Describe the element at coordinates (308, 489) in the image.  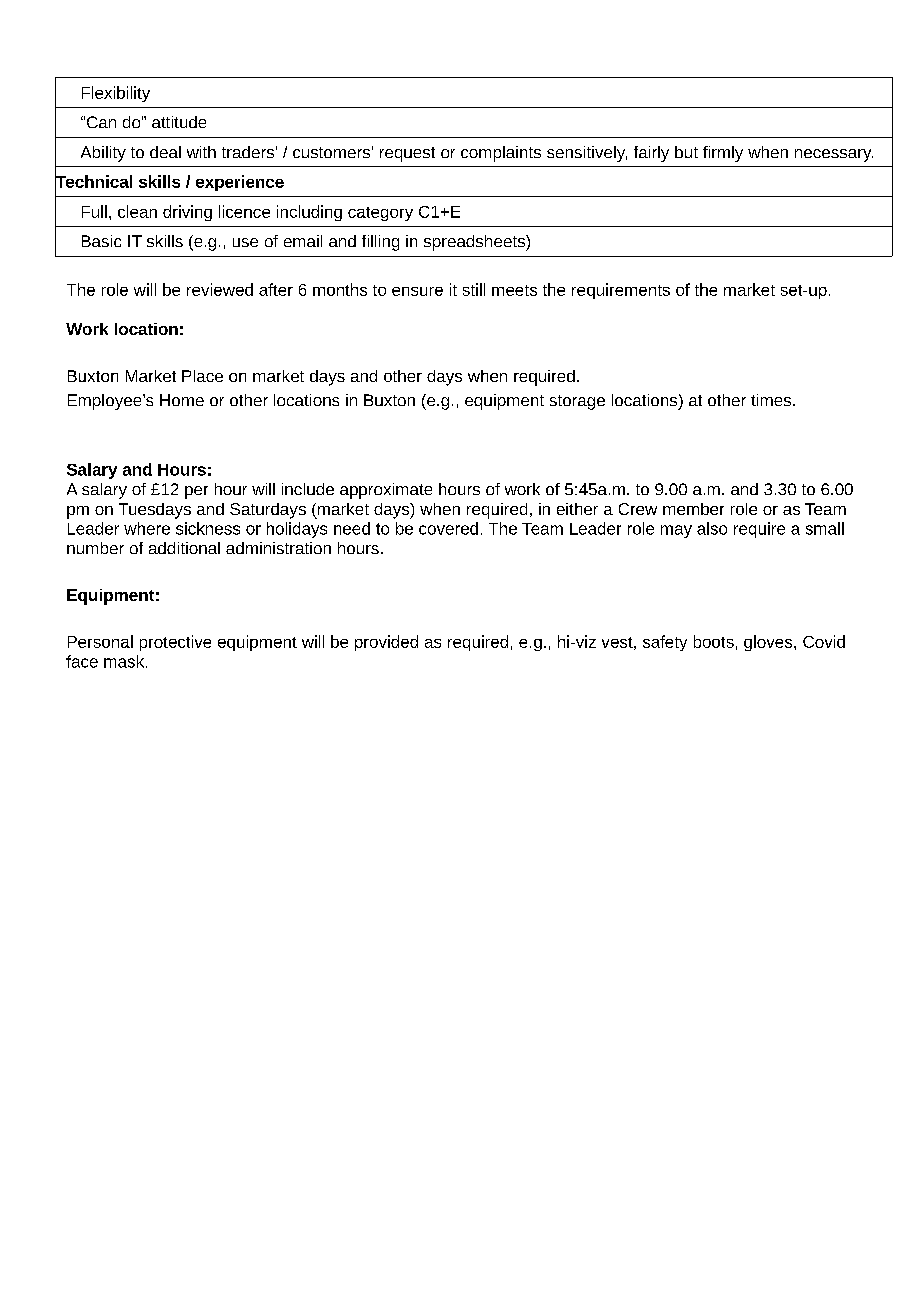
I see `include` at that location.
